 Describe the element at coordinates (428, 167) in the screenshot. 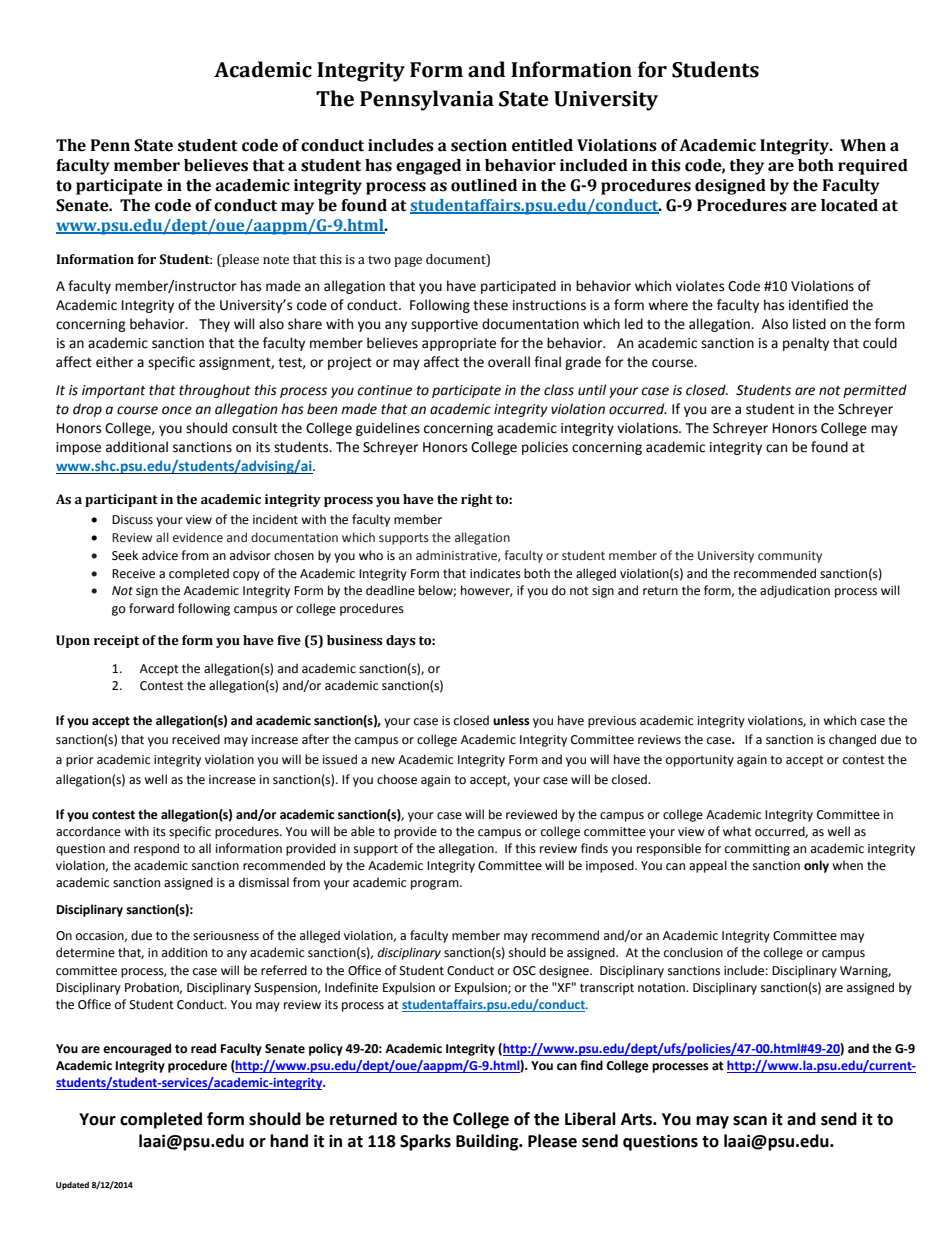

I see `engaged` at that location.
